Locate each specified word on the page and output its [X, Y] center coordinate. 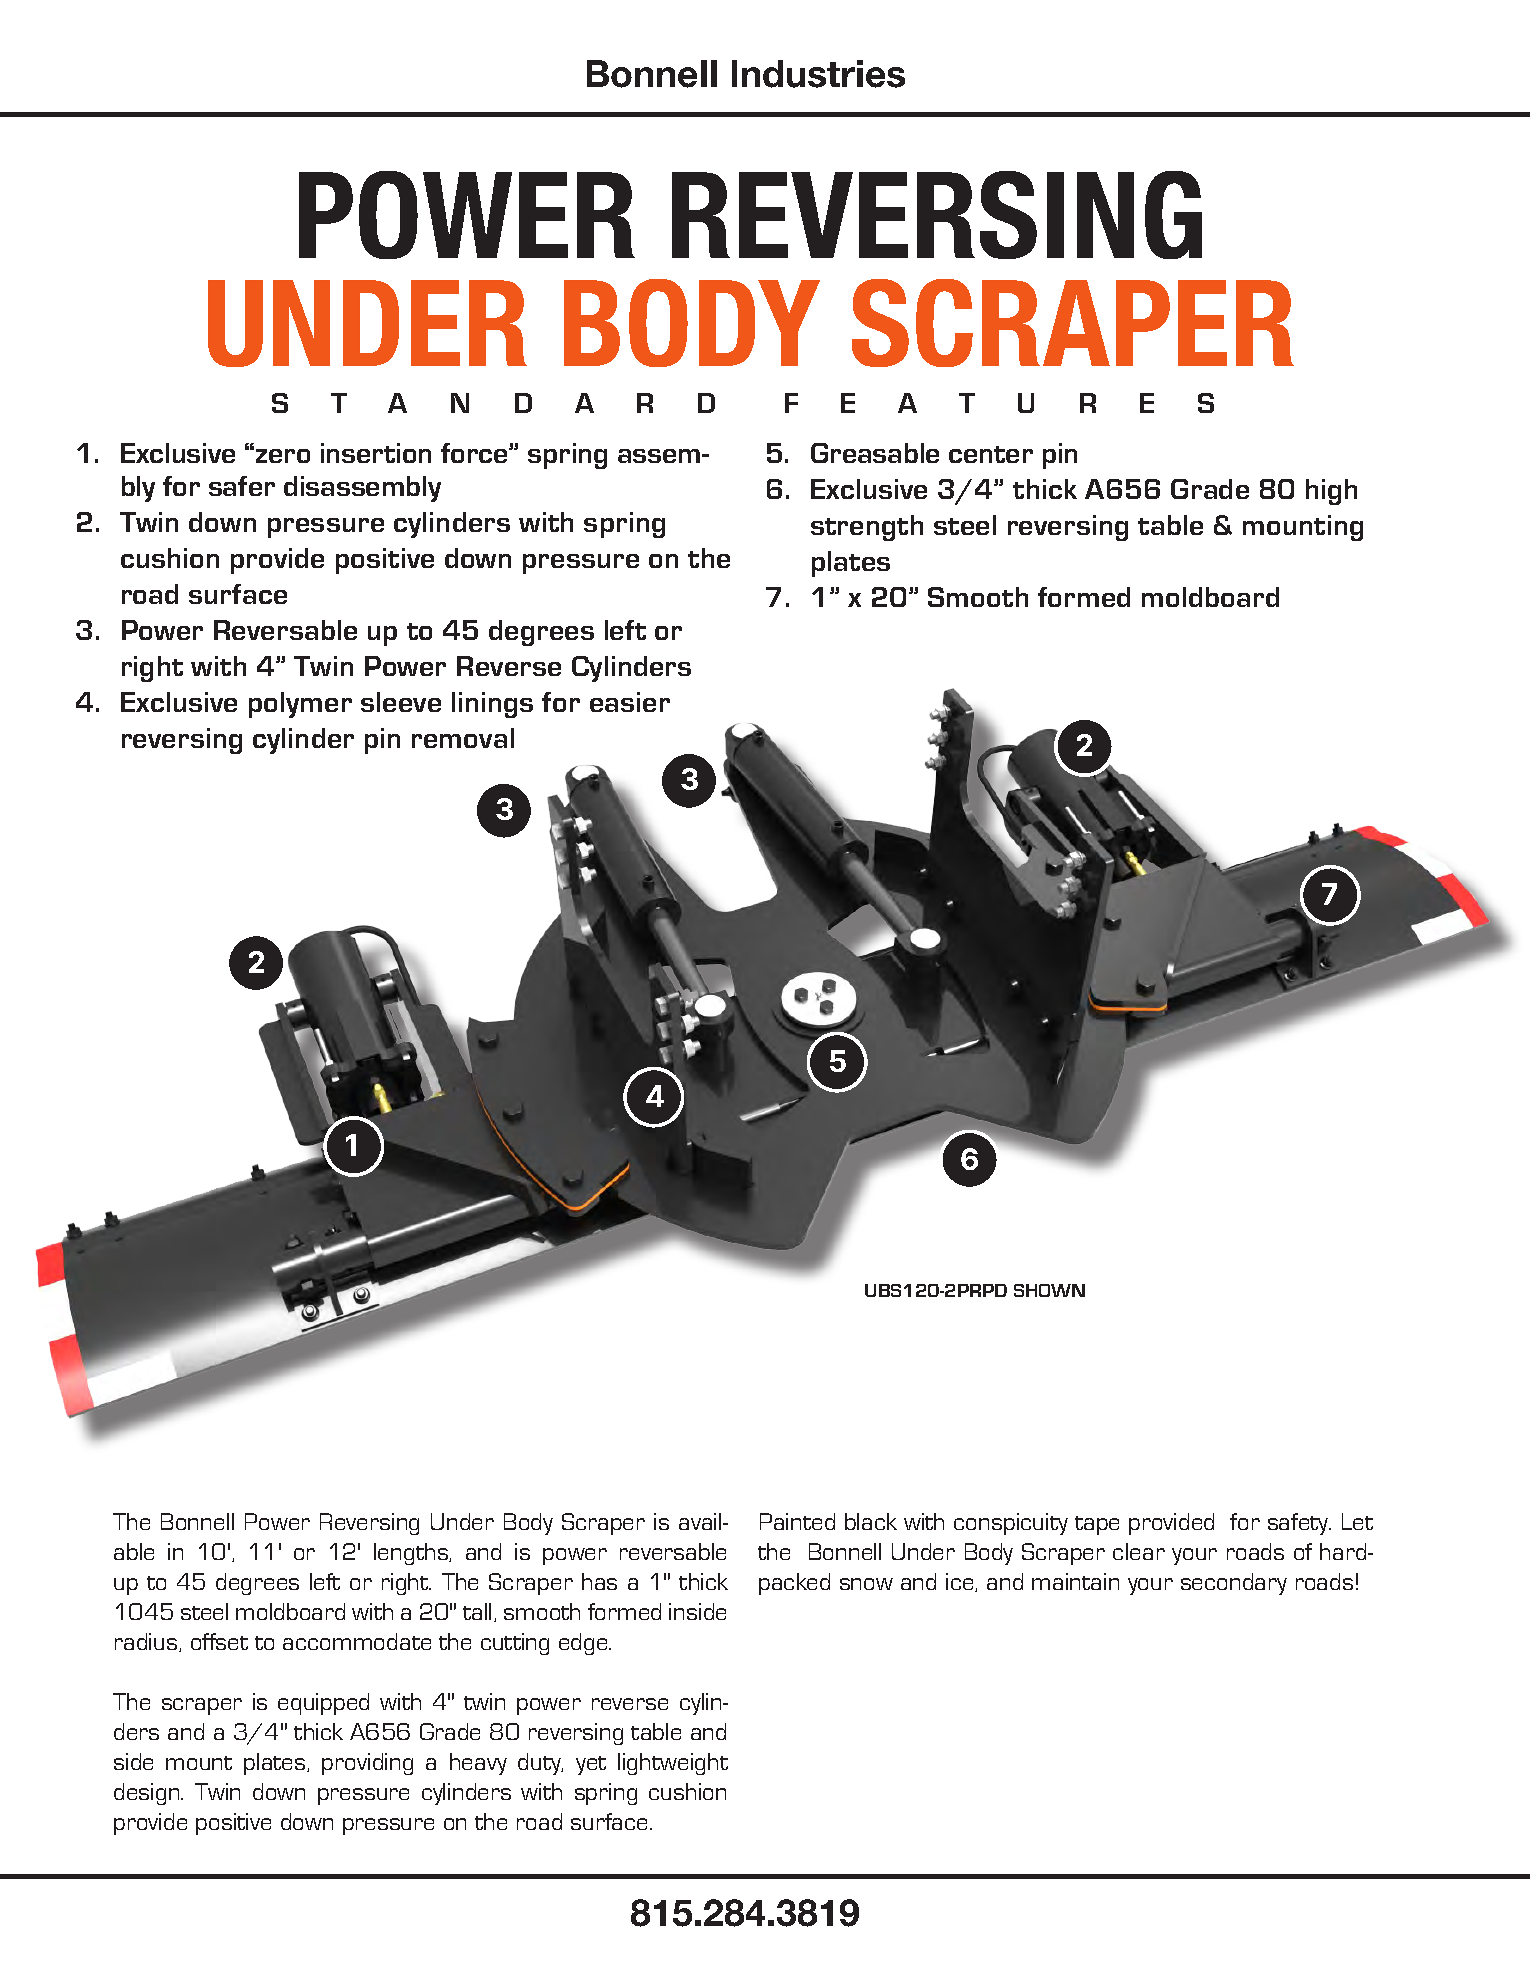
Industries [818, 74]
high [1331, 492]
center [991, 454]
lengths [412, 1554]
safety [1299, 1524]
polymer [300, 705]
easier [630, 702]
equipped [323, 1704]
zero [283, 456]
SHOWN [1049, 1290]
